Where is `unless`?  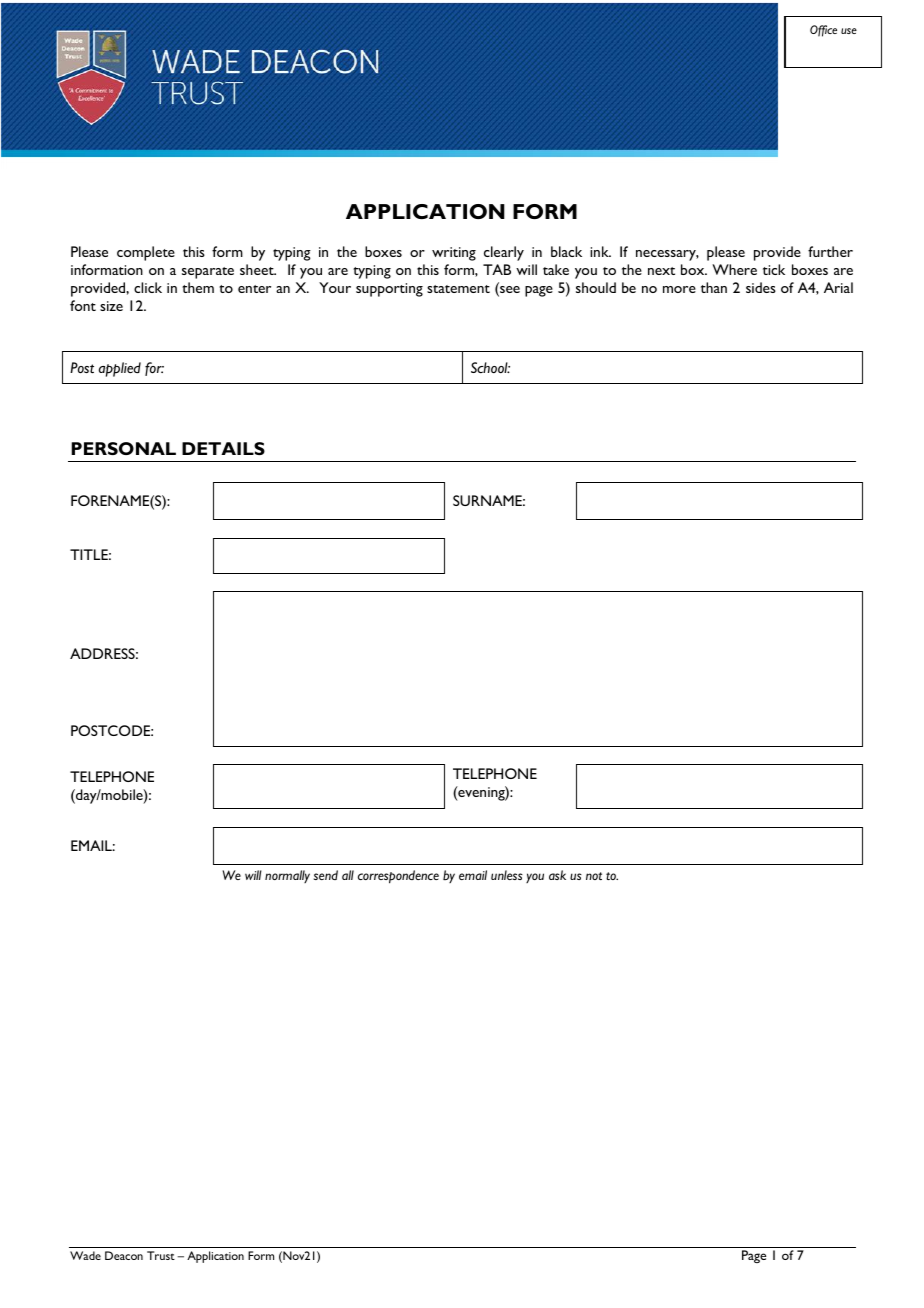
unless is located at coordinates (507, 875).
